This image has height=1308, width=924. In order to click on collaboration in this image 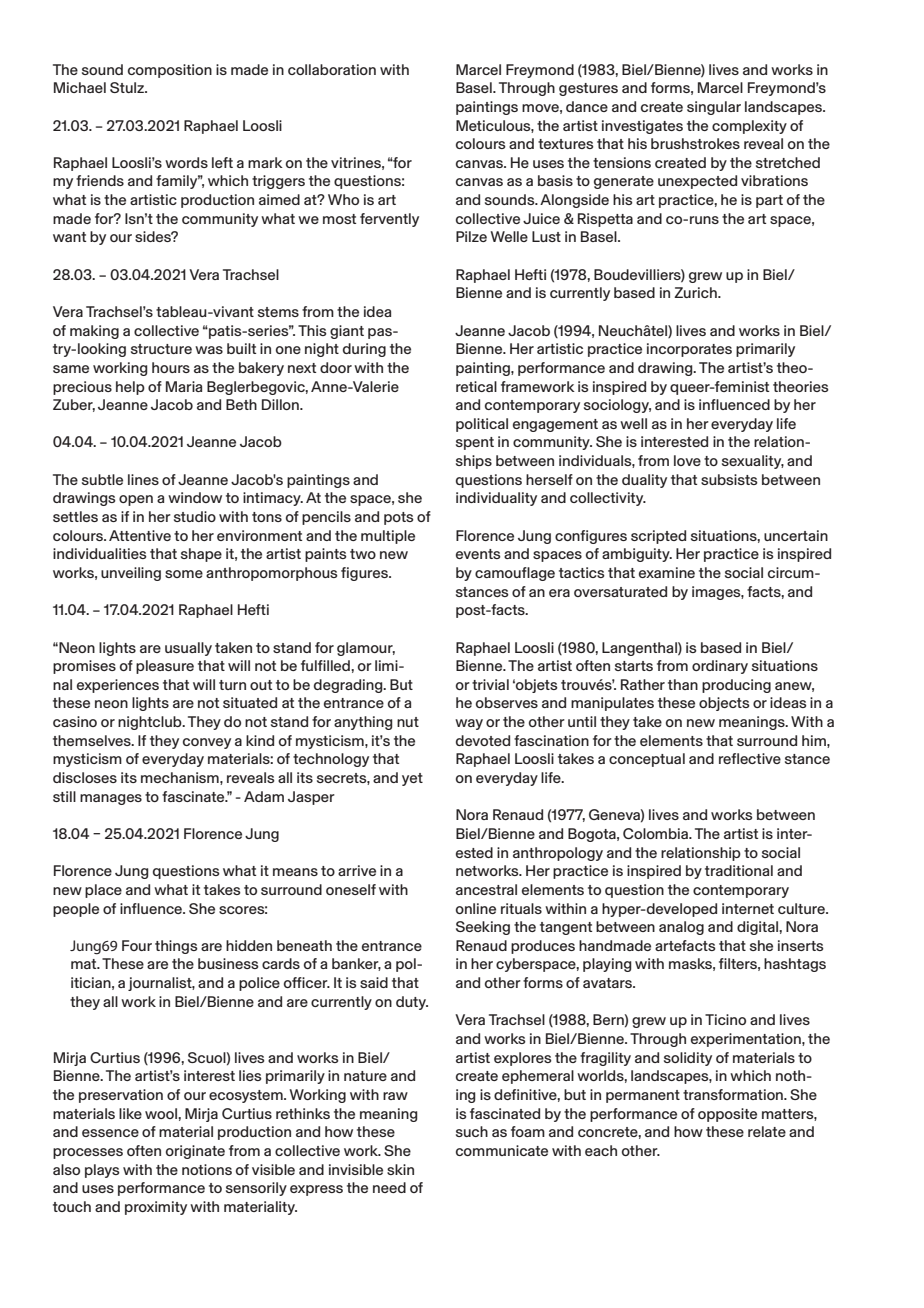, I will do `click(332, 69)`.
